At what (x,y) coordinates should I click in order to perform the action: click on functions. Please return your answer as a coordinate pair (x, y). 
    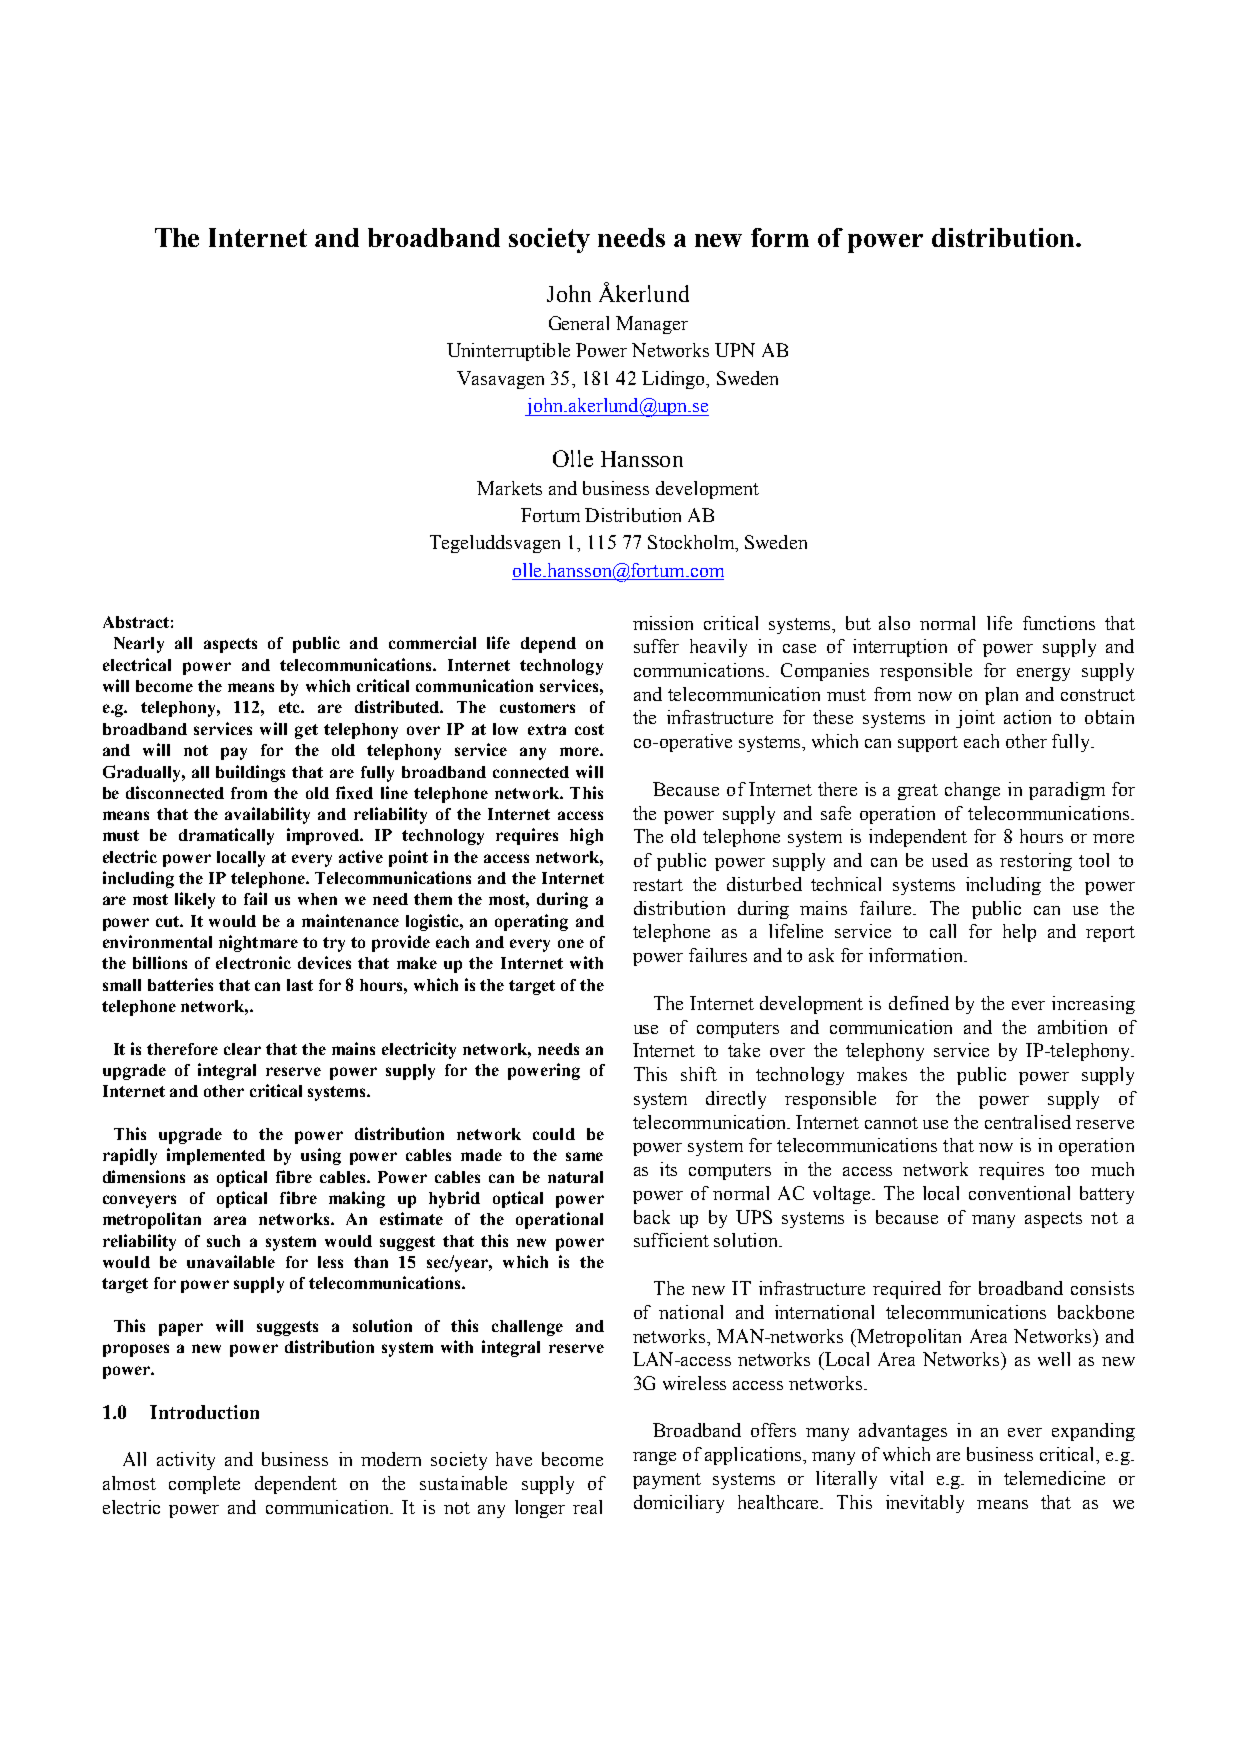
    Looking at the image, I should click on (1059, 623).
